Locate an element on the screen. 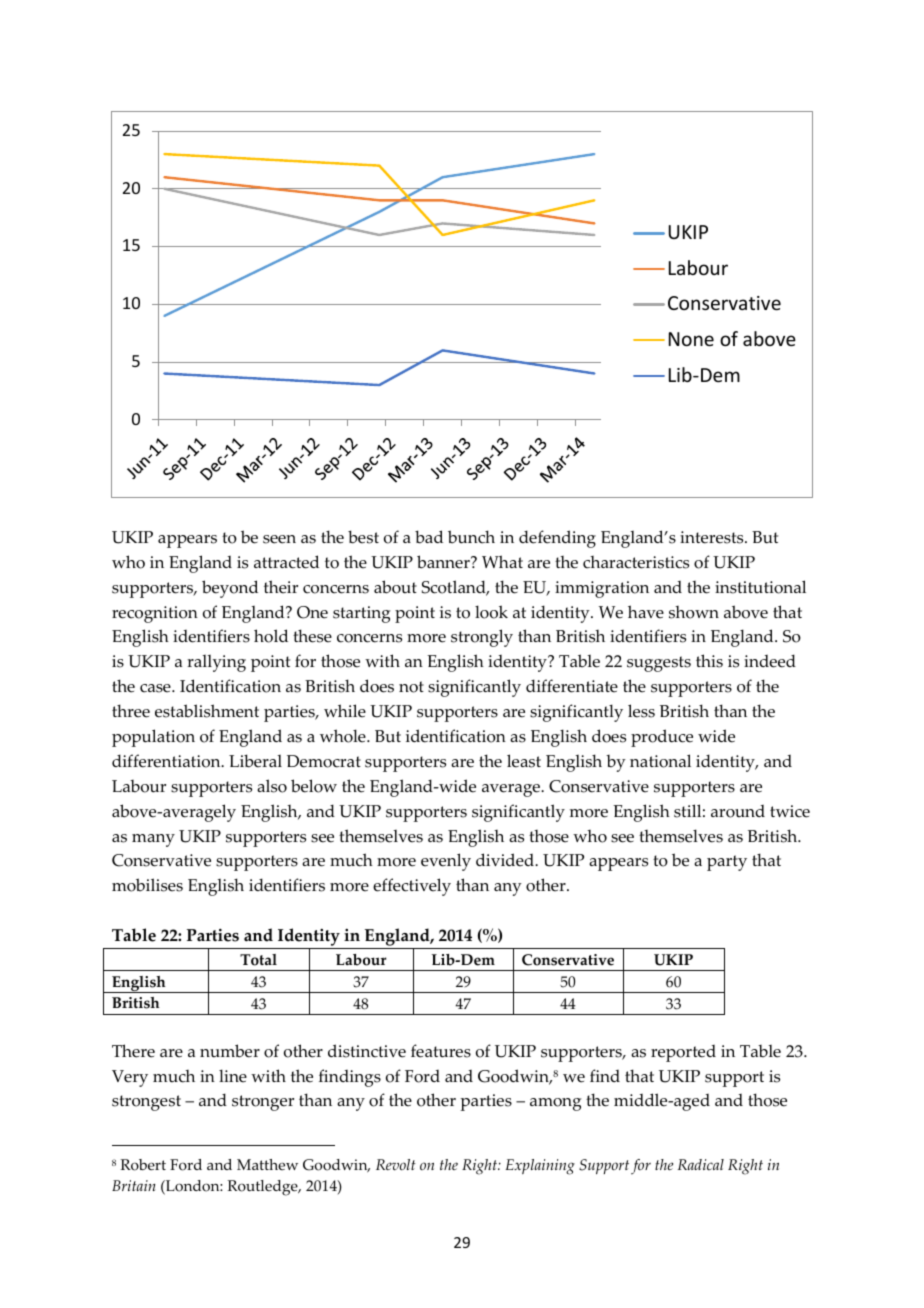 This screenshot has height=1308, width=924. What is located at coordinates (502, 561).
